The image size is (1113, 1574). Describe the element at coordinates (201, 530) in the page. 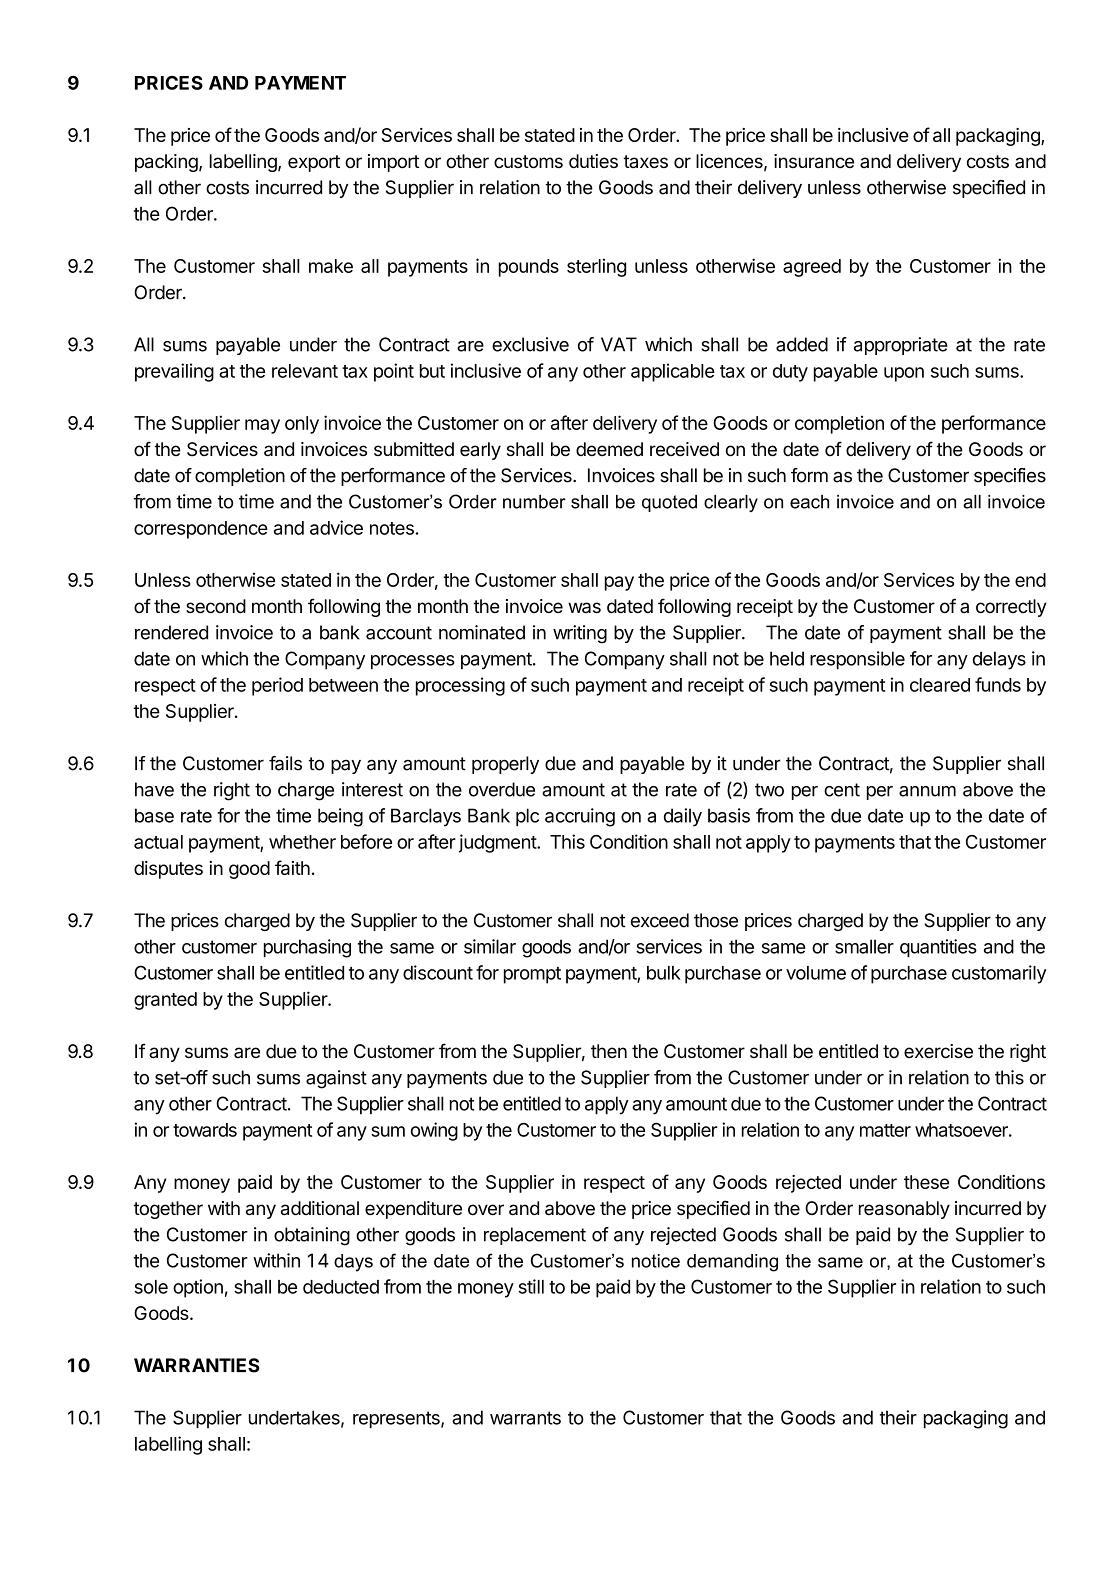

I see `correspondence` at that location.
